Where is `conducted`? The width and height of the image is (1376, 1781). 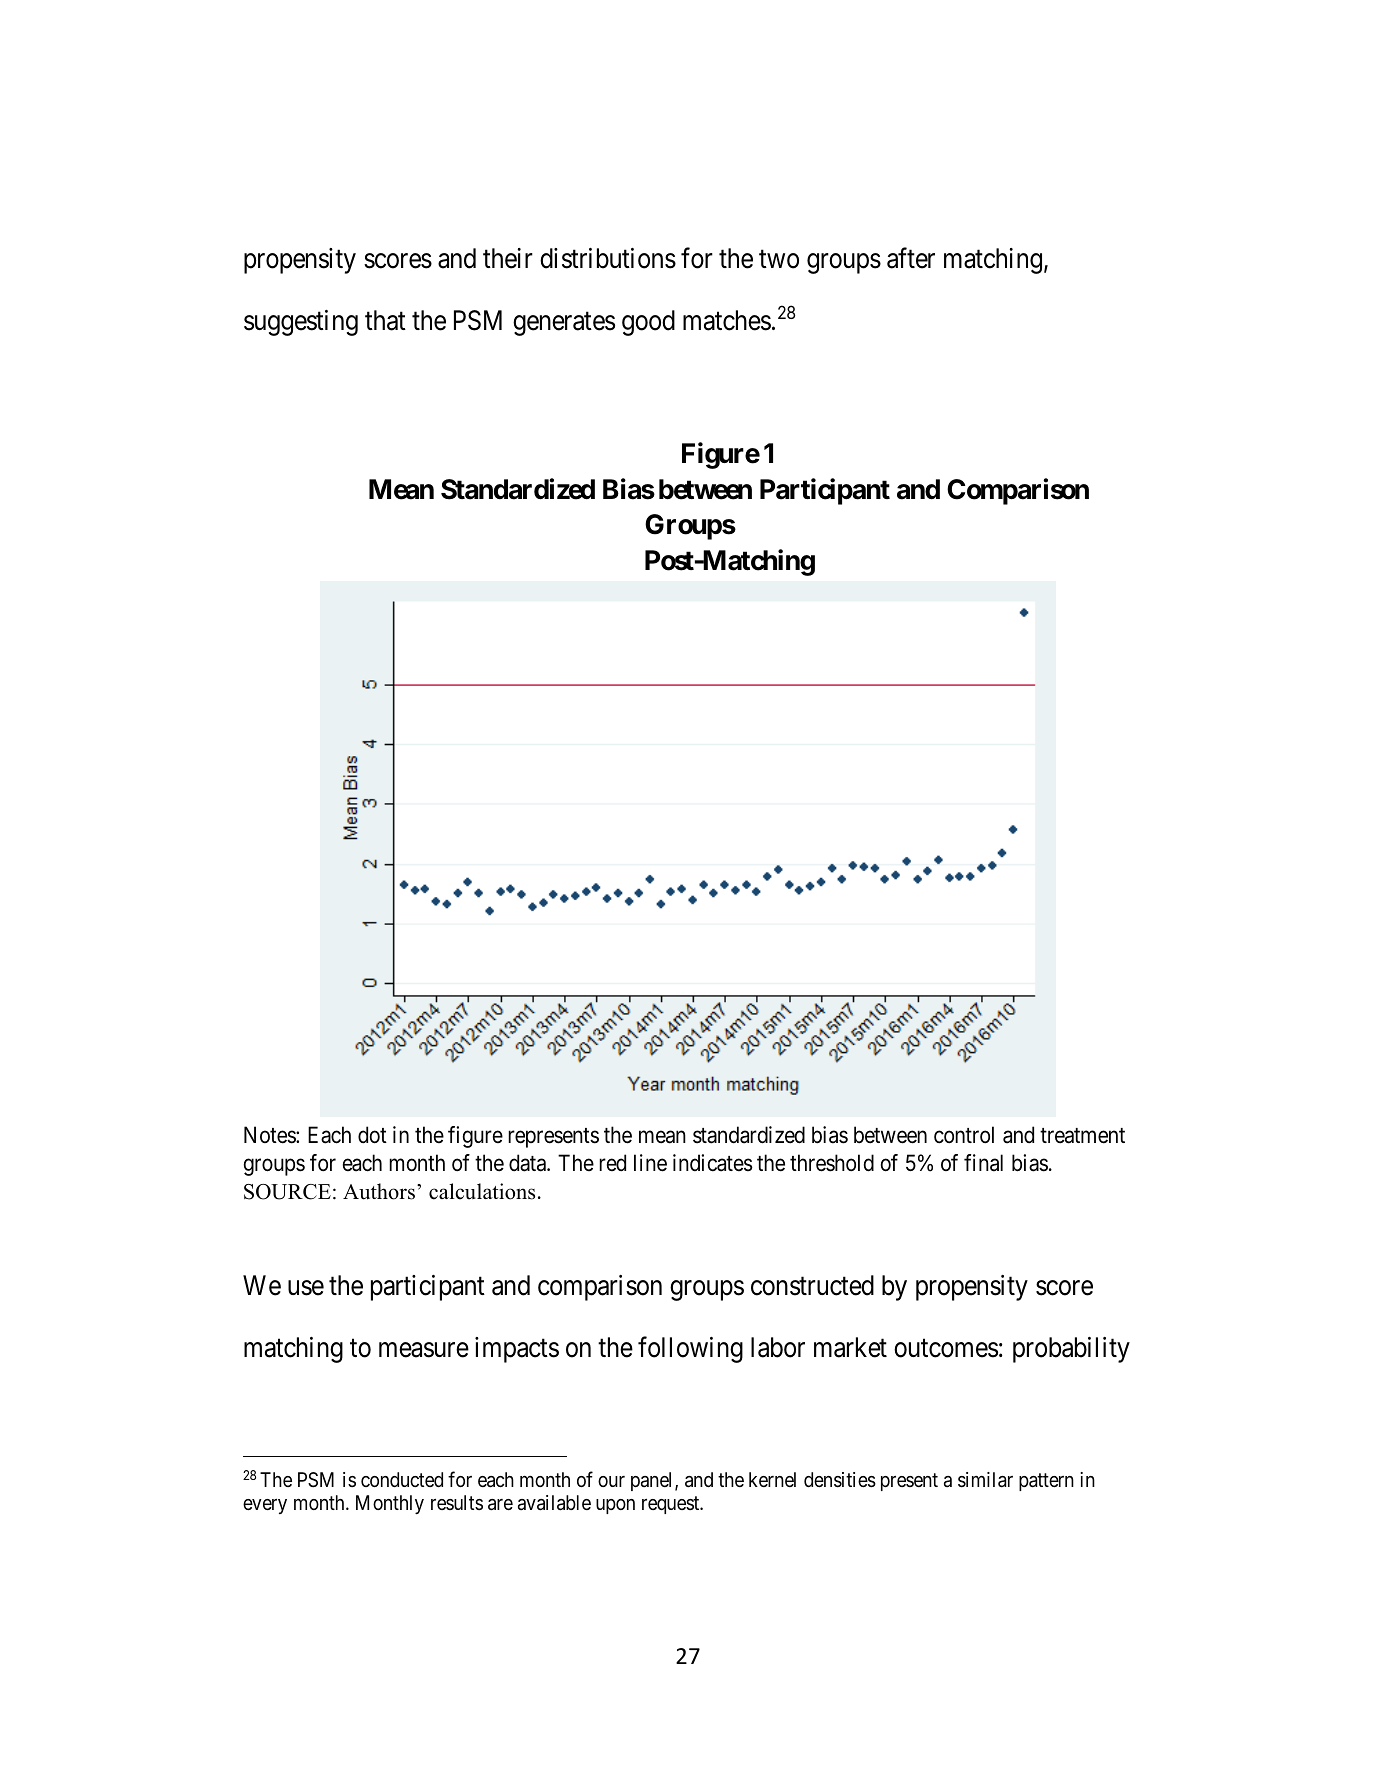
conducted is located at coordinates (402, 1479).
